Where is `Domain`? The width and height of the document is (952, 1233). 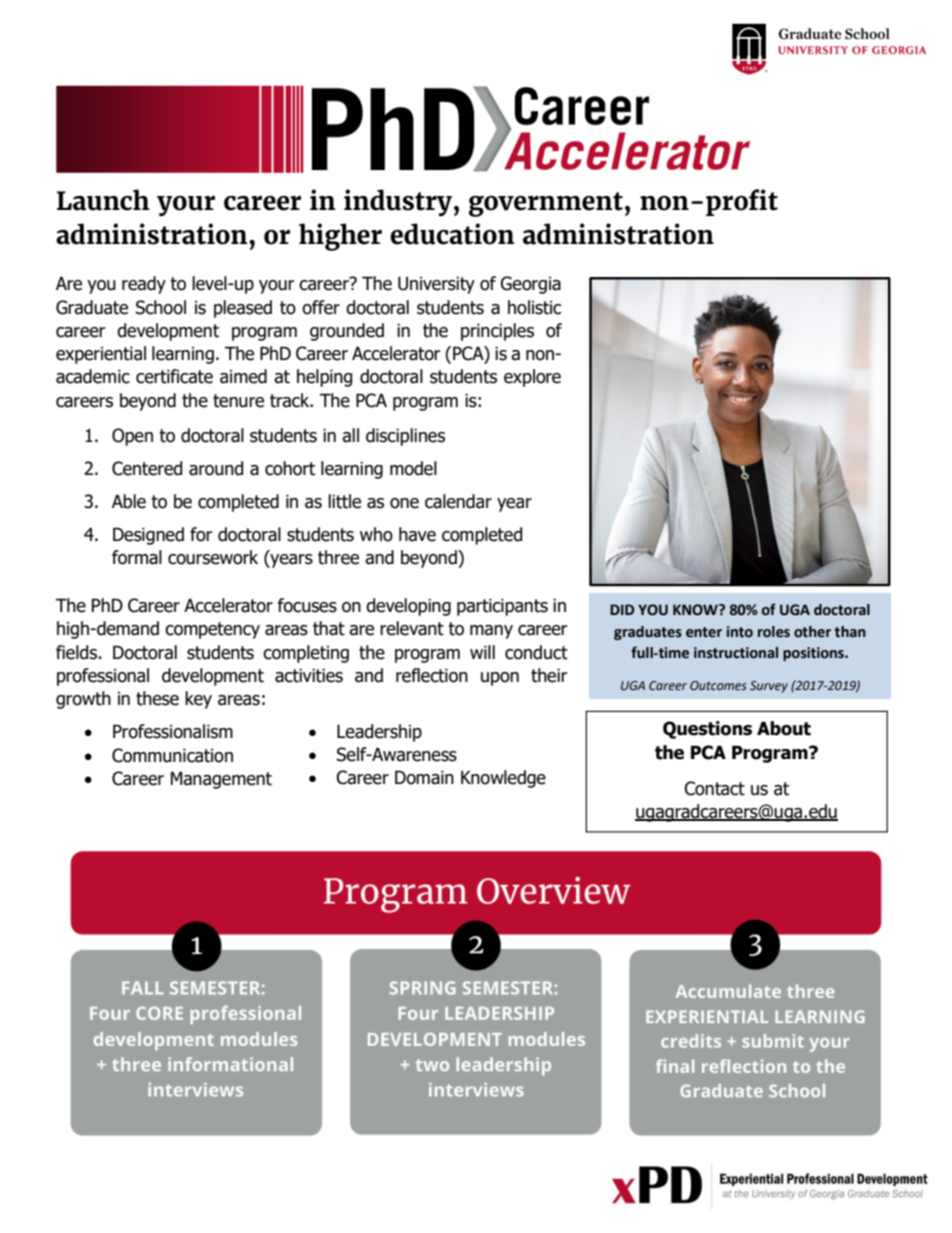 Domain is located at coordinates (424, 777).
